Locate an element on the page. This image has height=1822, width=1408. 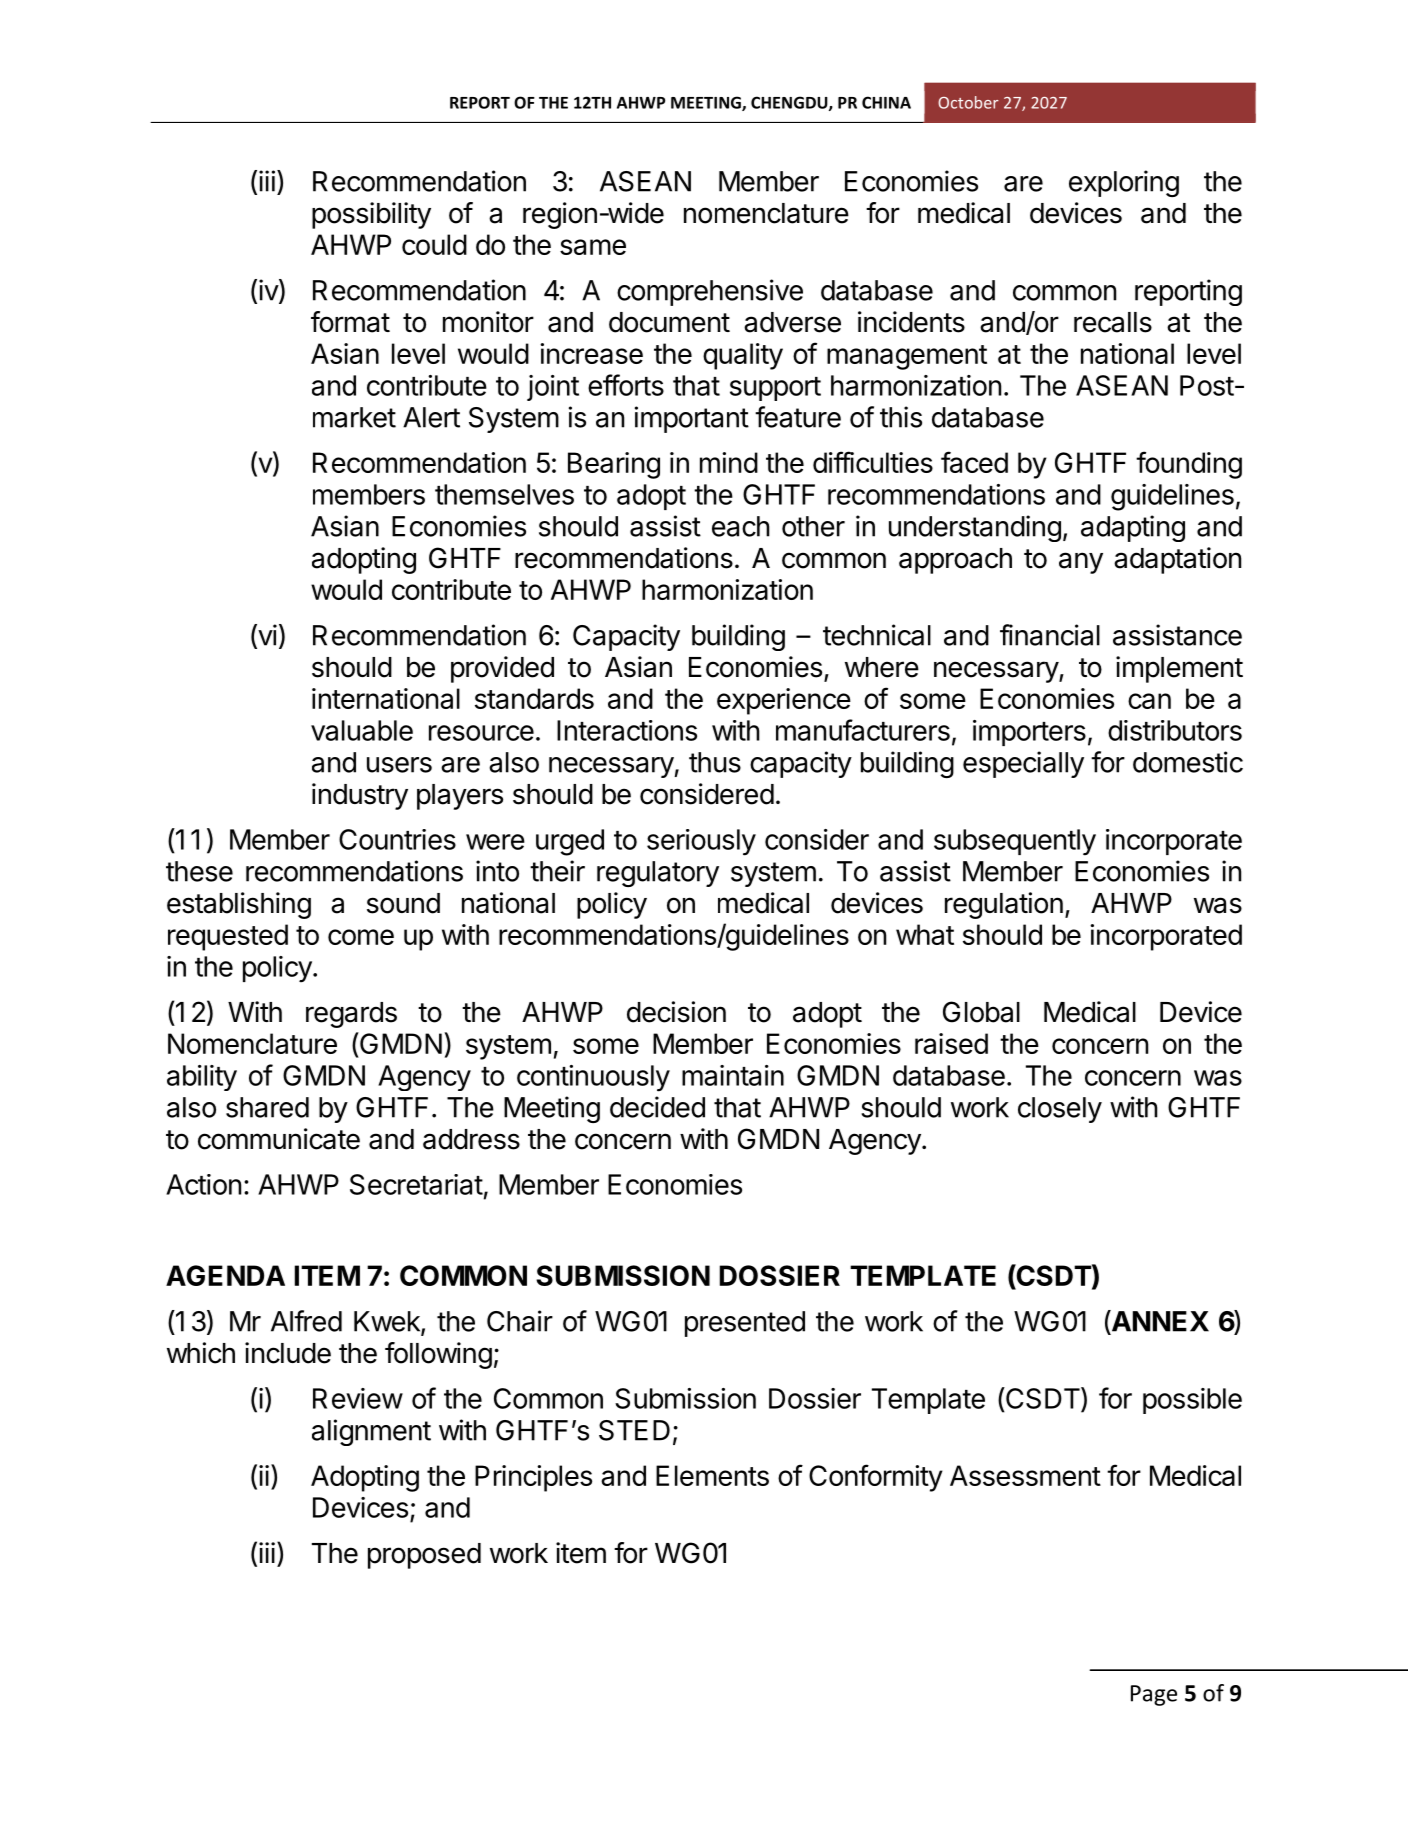
decided is located at coordinates (657, 1107).
